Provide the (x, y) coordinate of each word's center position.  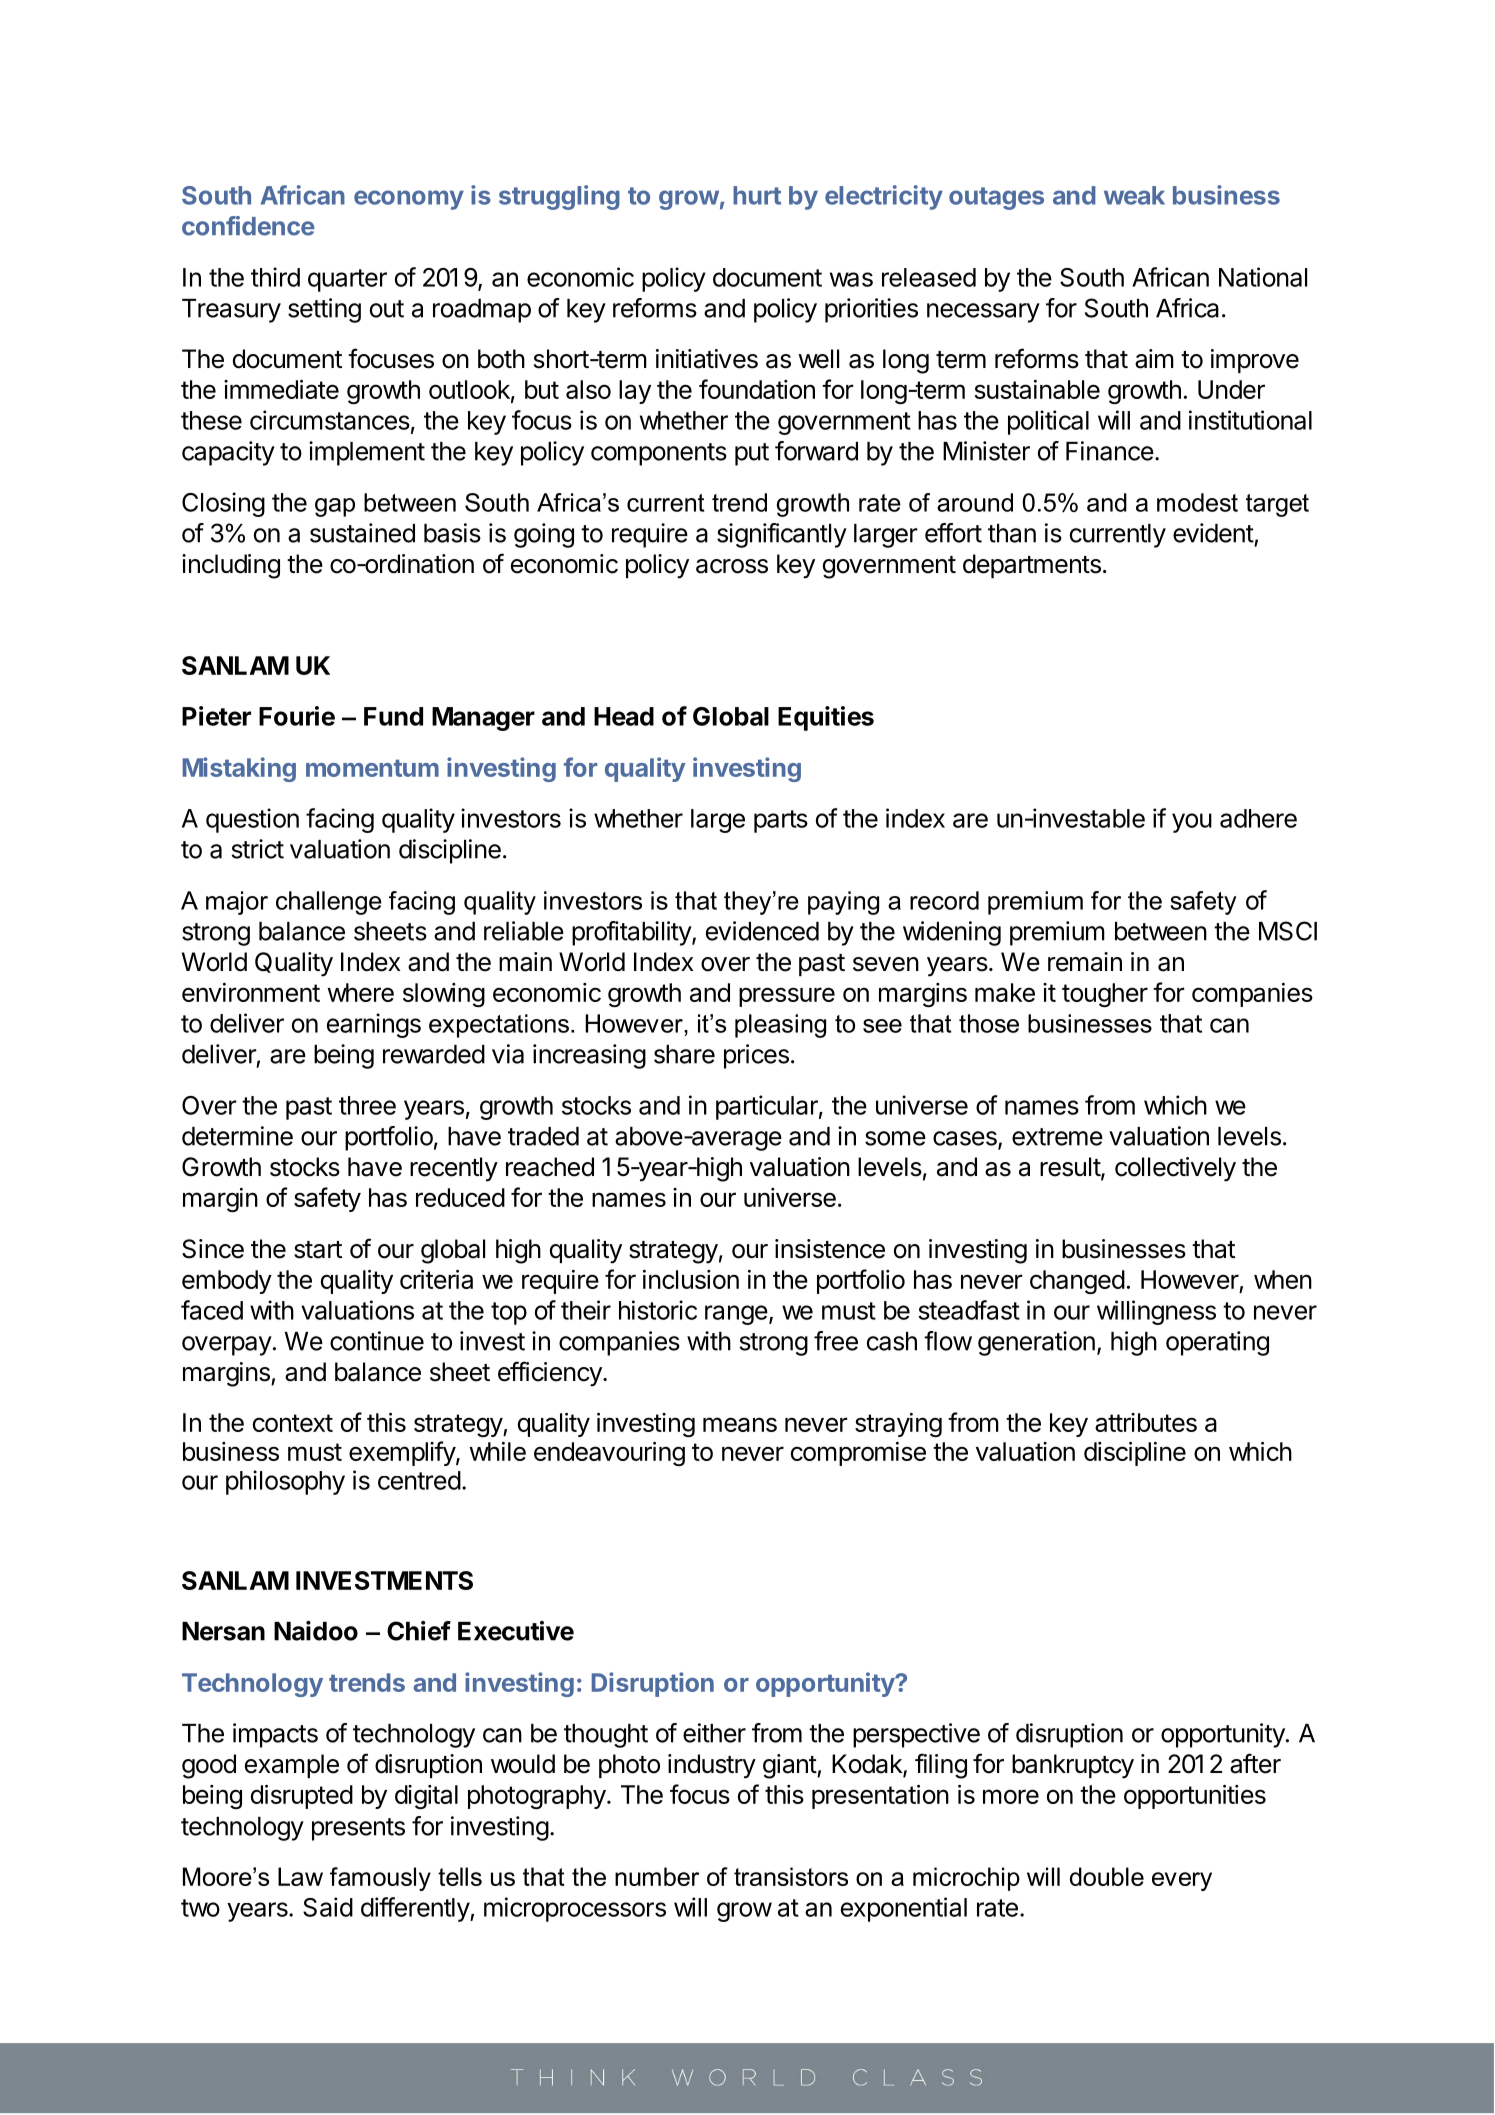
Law (300, 1876)
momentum (372, 768)
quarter (347, 280)
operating (1217, 1343)
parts (781, 821)
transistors (791, 1876)
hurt (757, 195)
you (1192, 823)
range (736, 1315)
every (1182, 1881)
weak (1134, 195)
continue (377, 1341)
